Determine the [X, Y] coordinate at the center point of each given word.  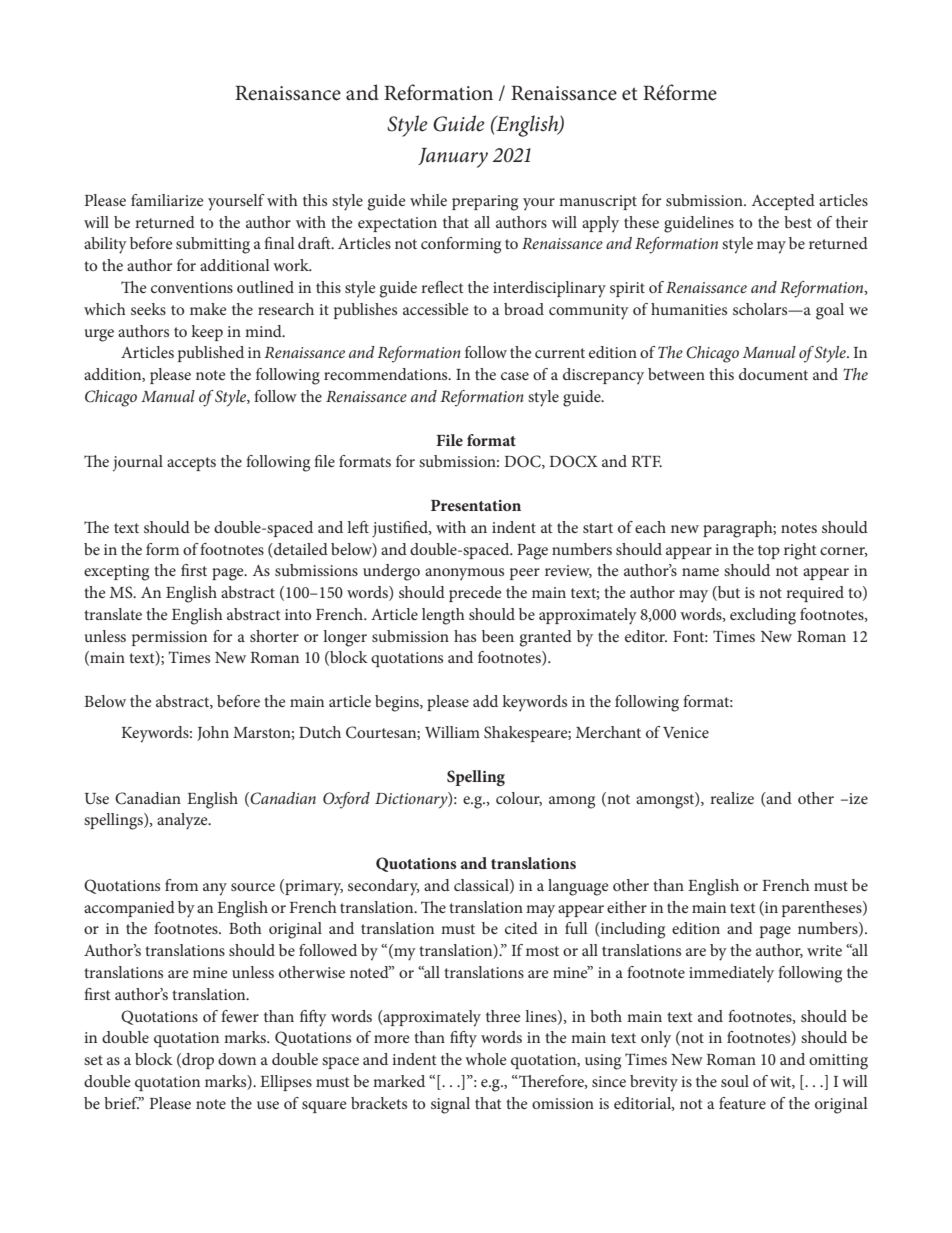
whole [486, 1059]
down [237, 1059]
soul [735, 1081]
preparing [485, 203]
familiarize [167, 200]
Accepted [783, 202]
